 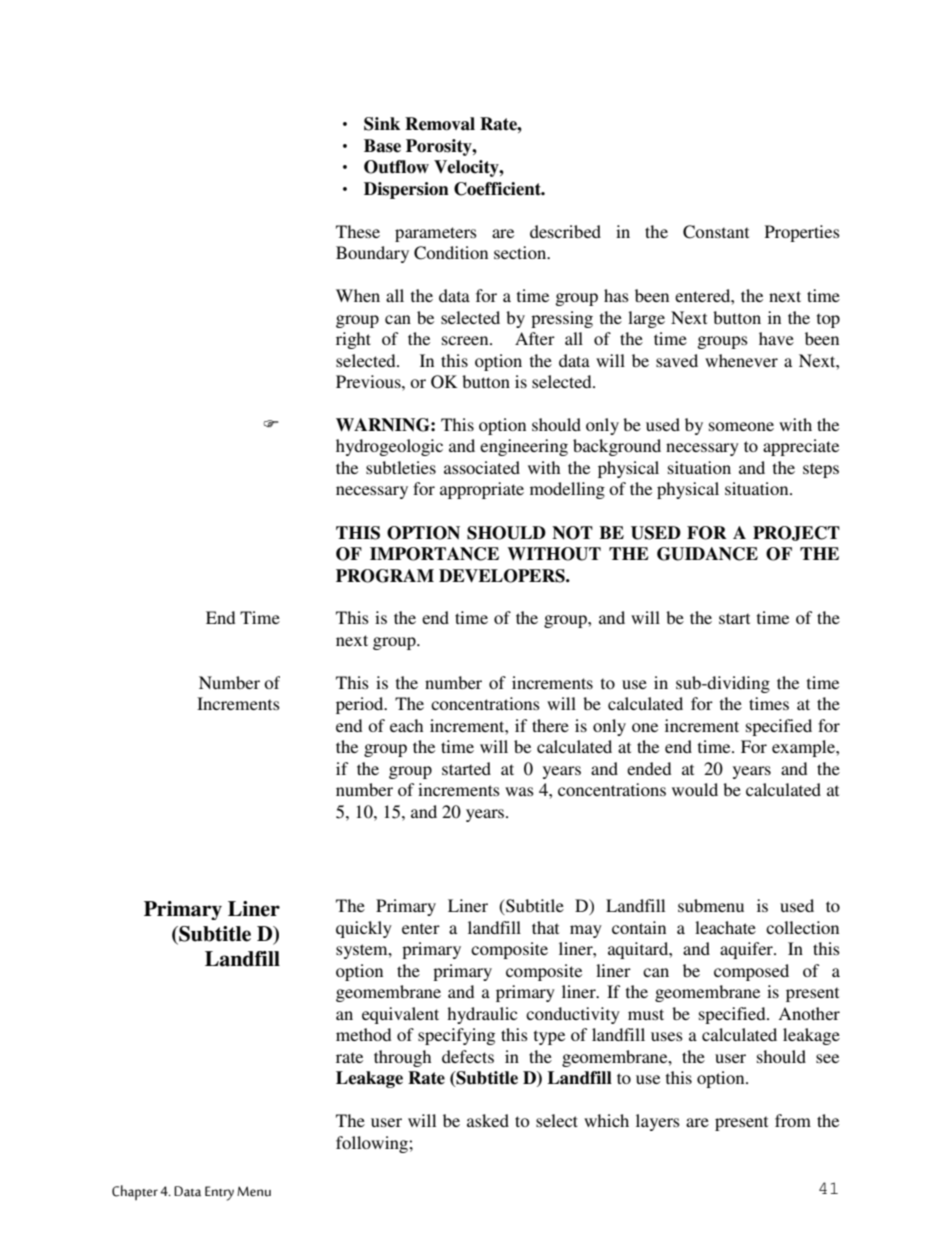 What do you see at coordinates (747, 950) in the image?
I see `aquifer` at bounding box center [747, 950].
